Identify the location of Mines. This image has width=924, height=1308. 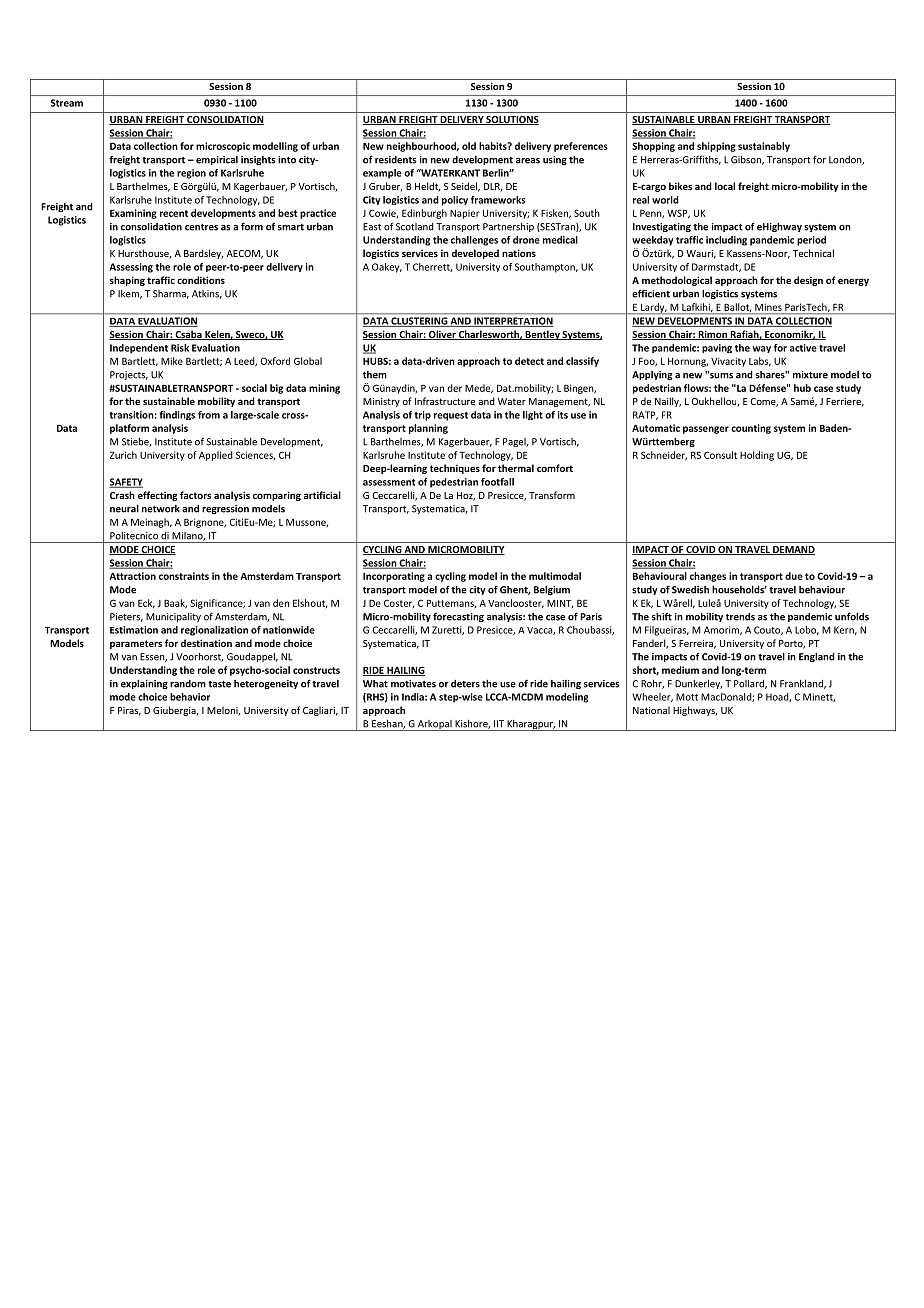
(768, 307).
